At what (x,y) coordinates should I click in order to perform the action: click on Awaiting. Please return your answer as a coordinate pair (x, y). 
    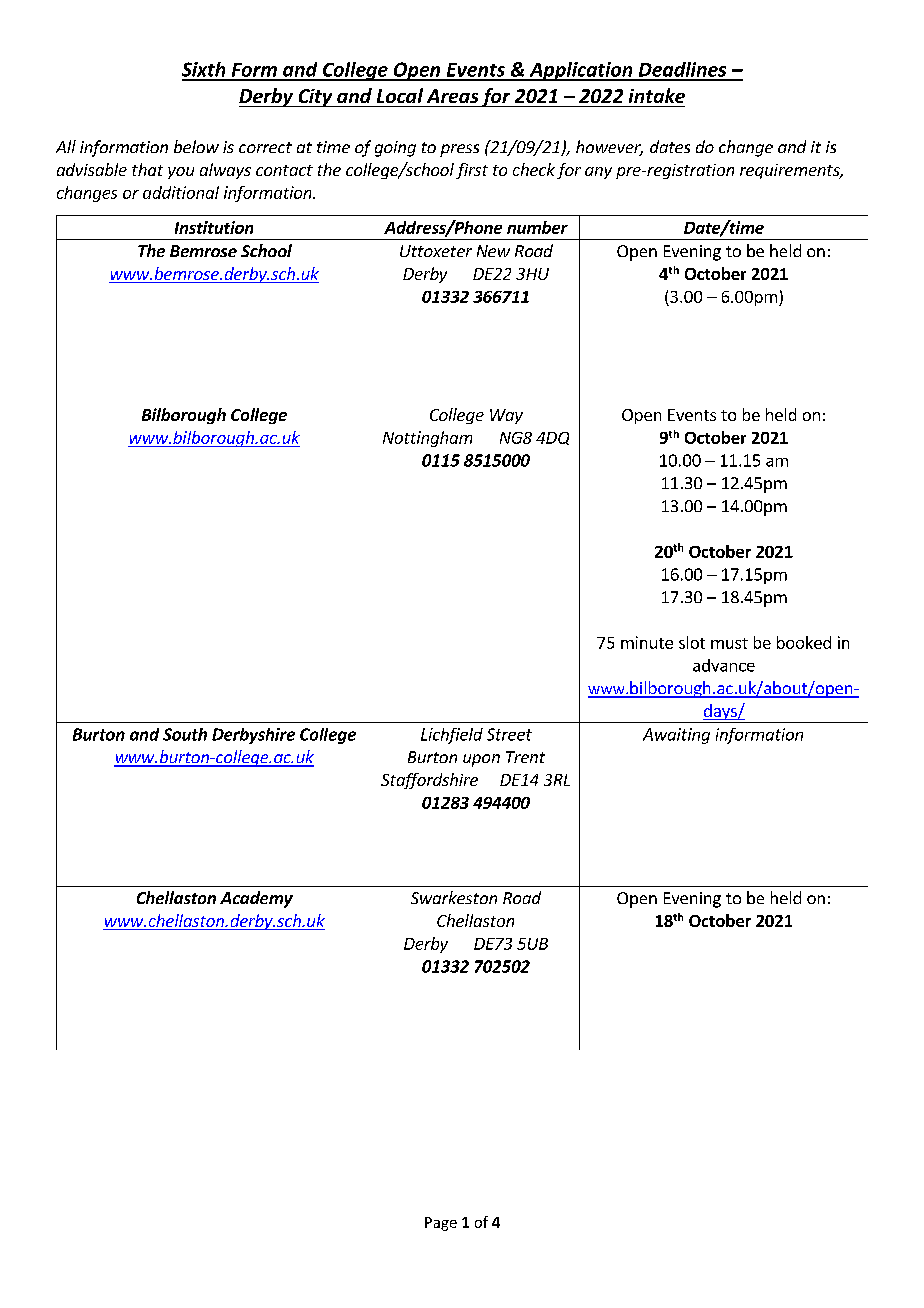
    Looking at the image, I should click on (676, 736).
